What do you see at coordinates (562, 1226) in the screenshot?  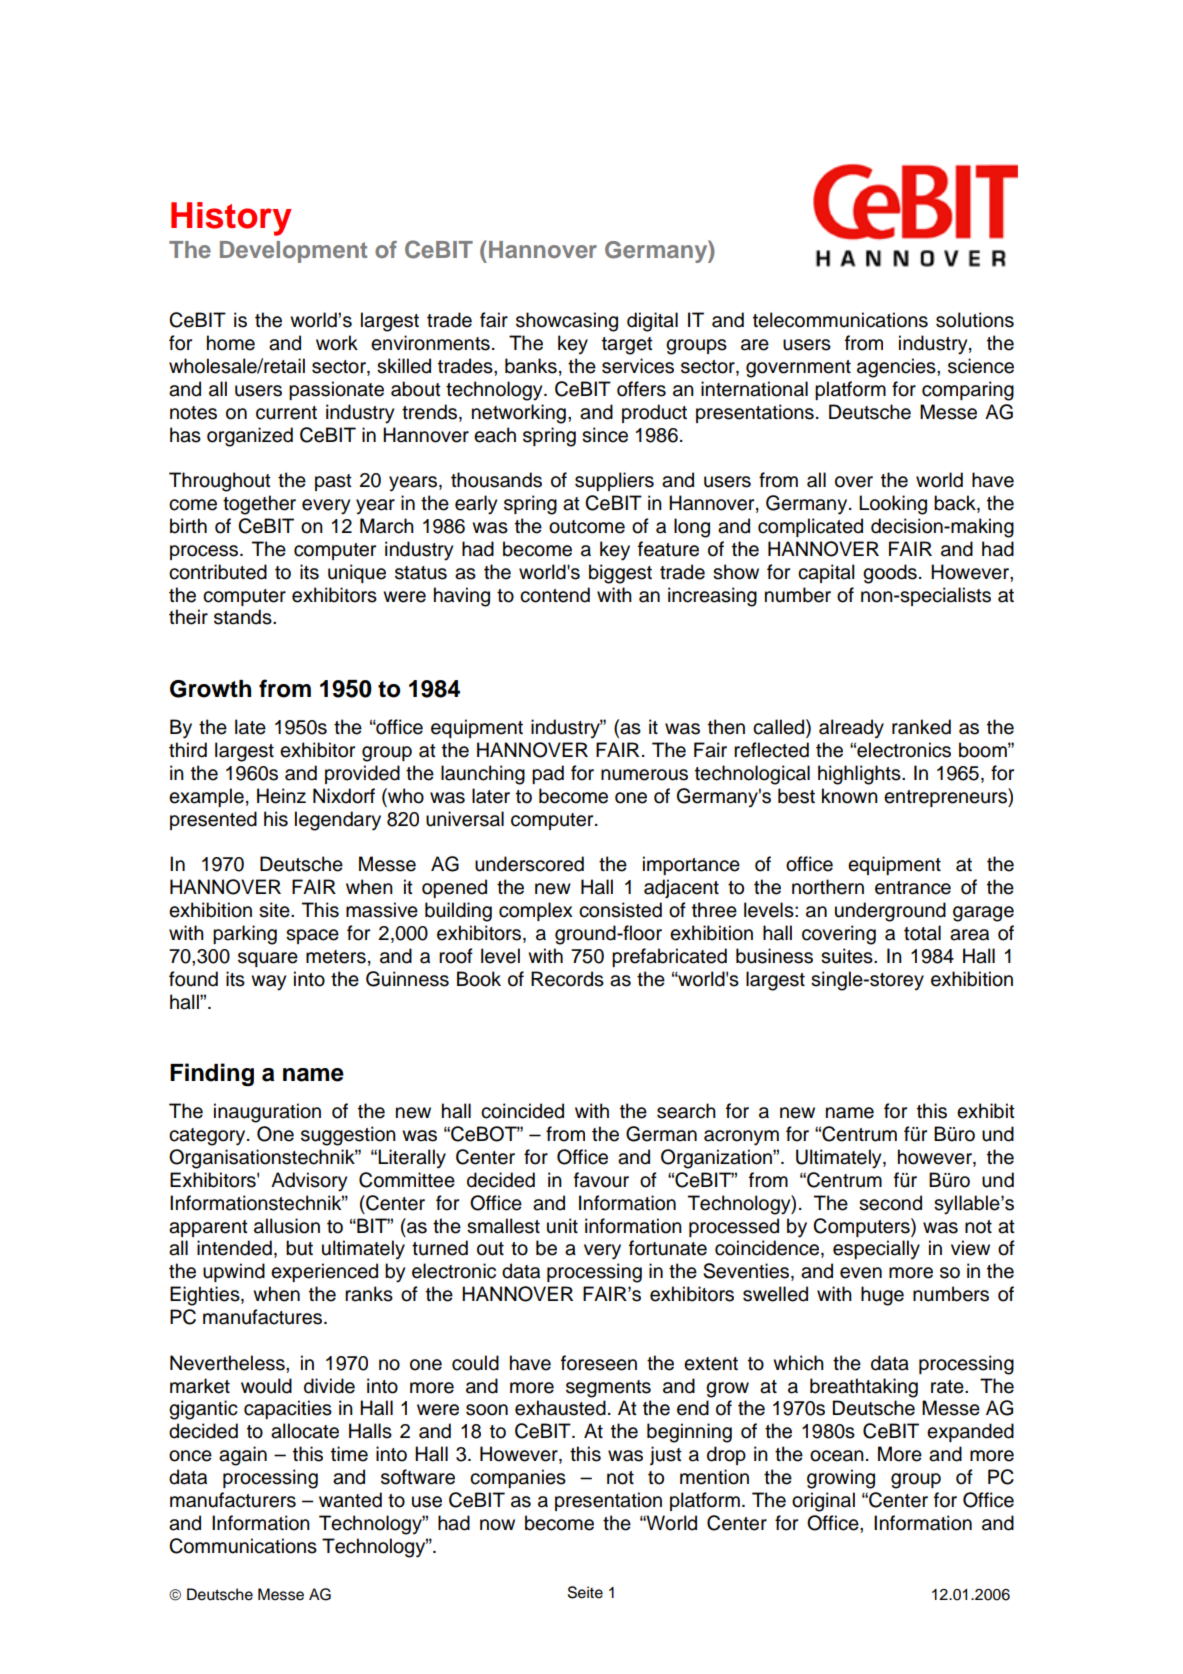 I see `unit` at bounding box center [562, 1226].
